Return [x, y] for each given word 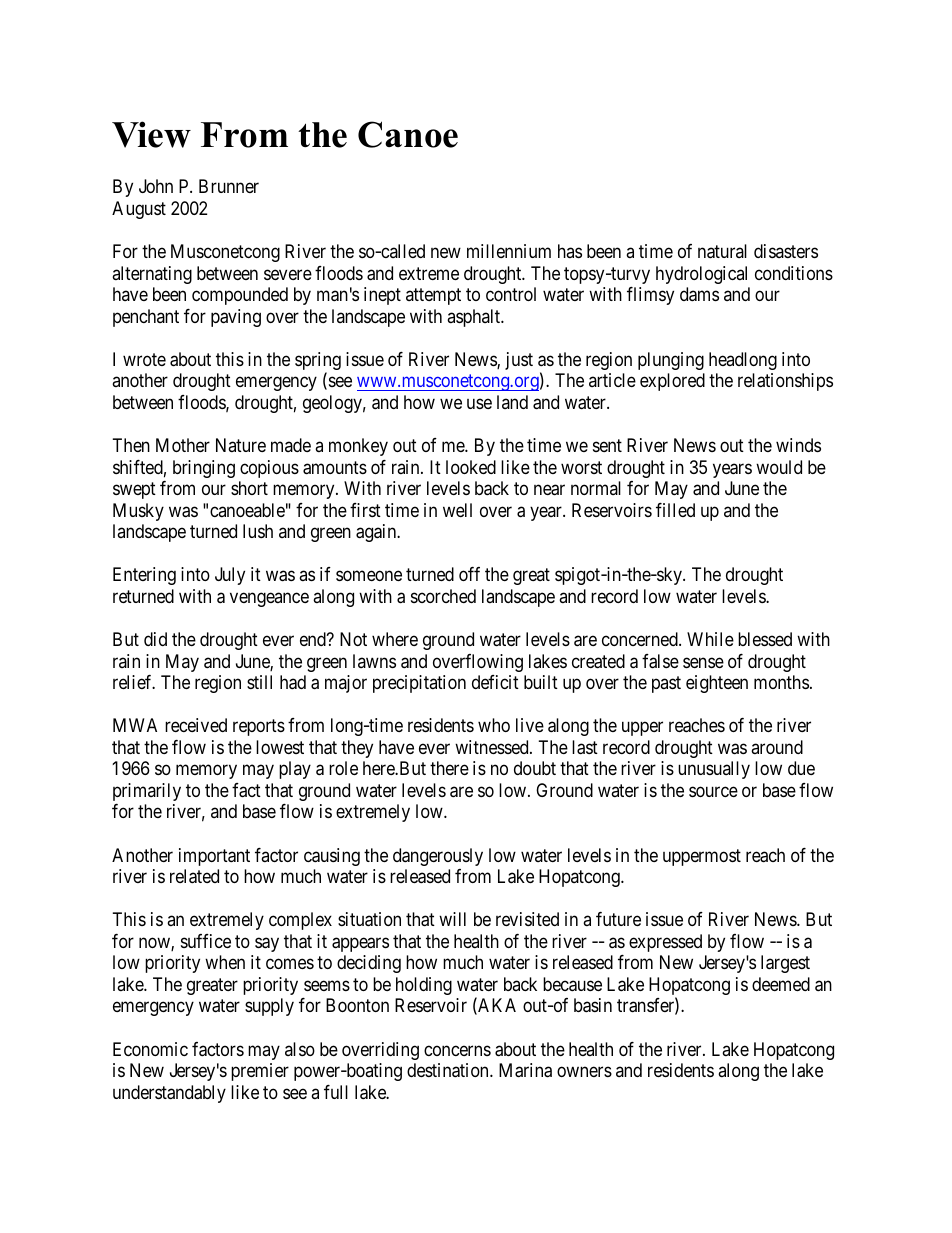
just [519, 361]
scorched [443, 596]
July [230, 576]
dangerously [438, 857]
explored [672, 382]
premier [260, 1072]
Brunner [229, 186]
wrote [144, 359]
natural [722, 251]
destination [449, 1070]
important [214, 857]
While [710, 639]
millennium [509, 251]
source [713, 791]
